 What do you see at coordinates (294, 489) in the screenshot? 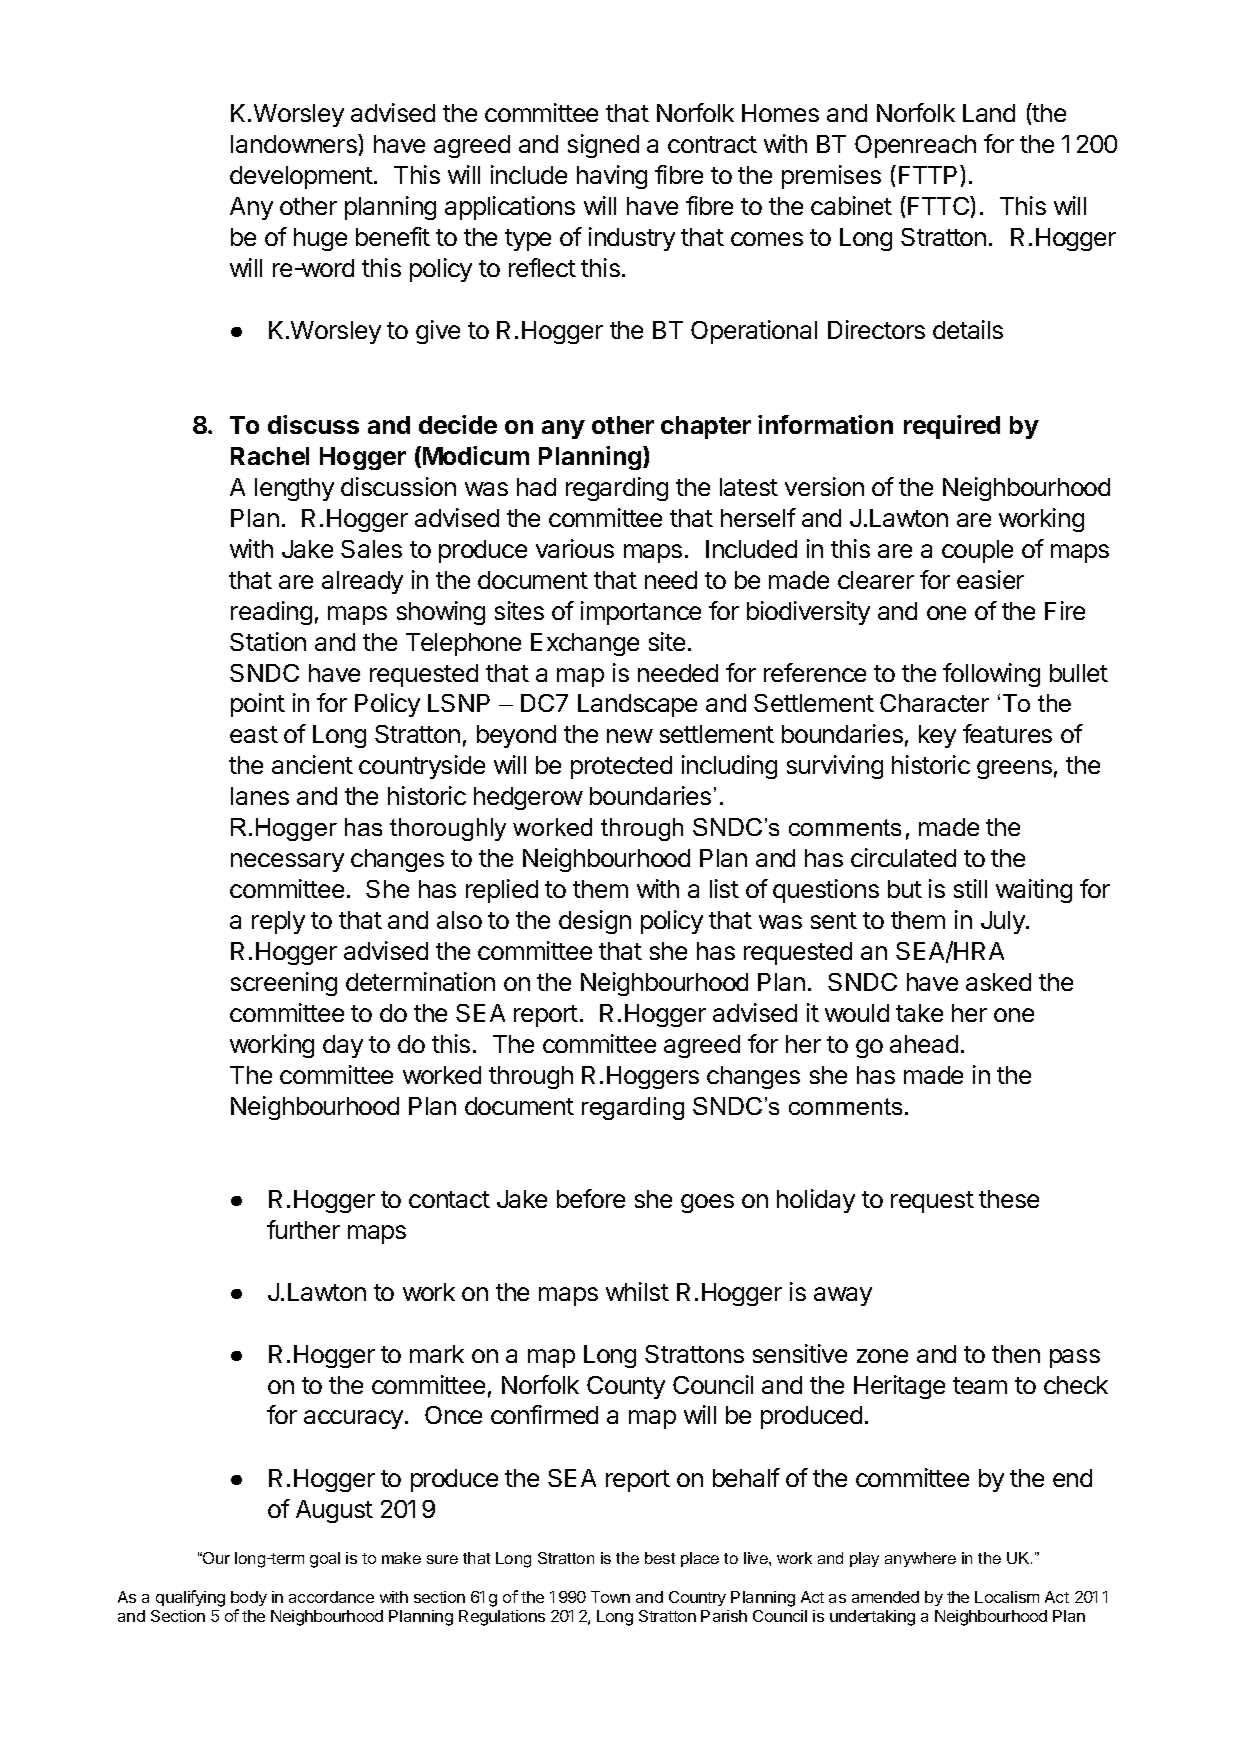
I see `lengthy` at bounding box center [294, 489].
